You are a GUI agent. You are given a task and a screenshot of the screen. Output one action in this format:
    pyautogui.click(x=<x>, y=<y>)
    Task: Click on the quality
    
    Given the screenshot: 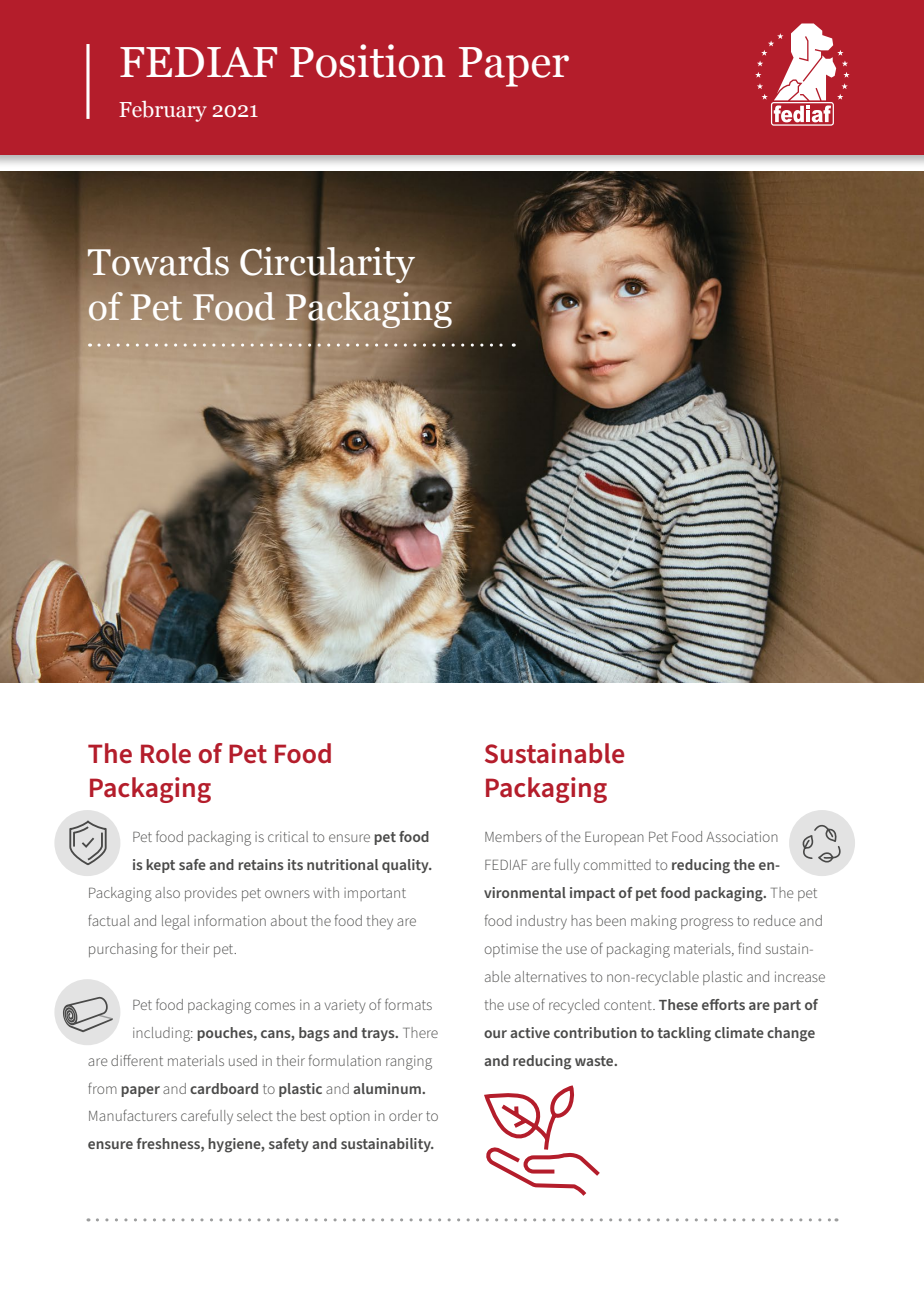 What is the action you would take?
    pyautogui.click(x=406, y=866)
